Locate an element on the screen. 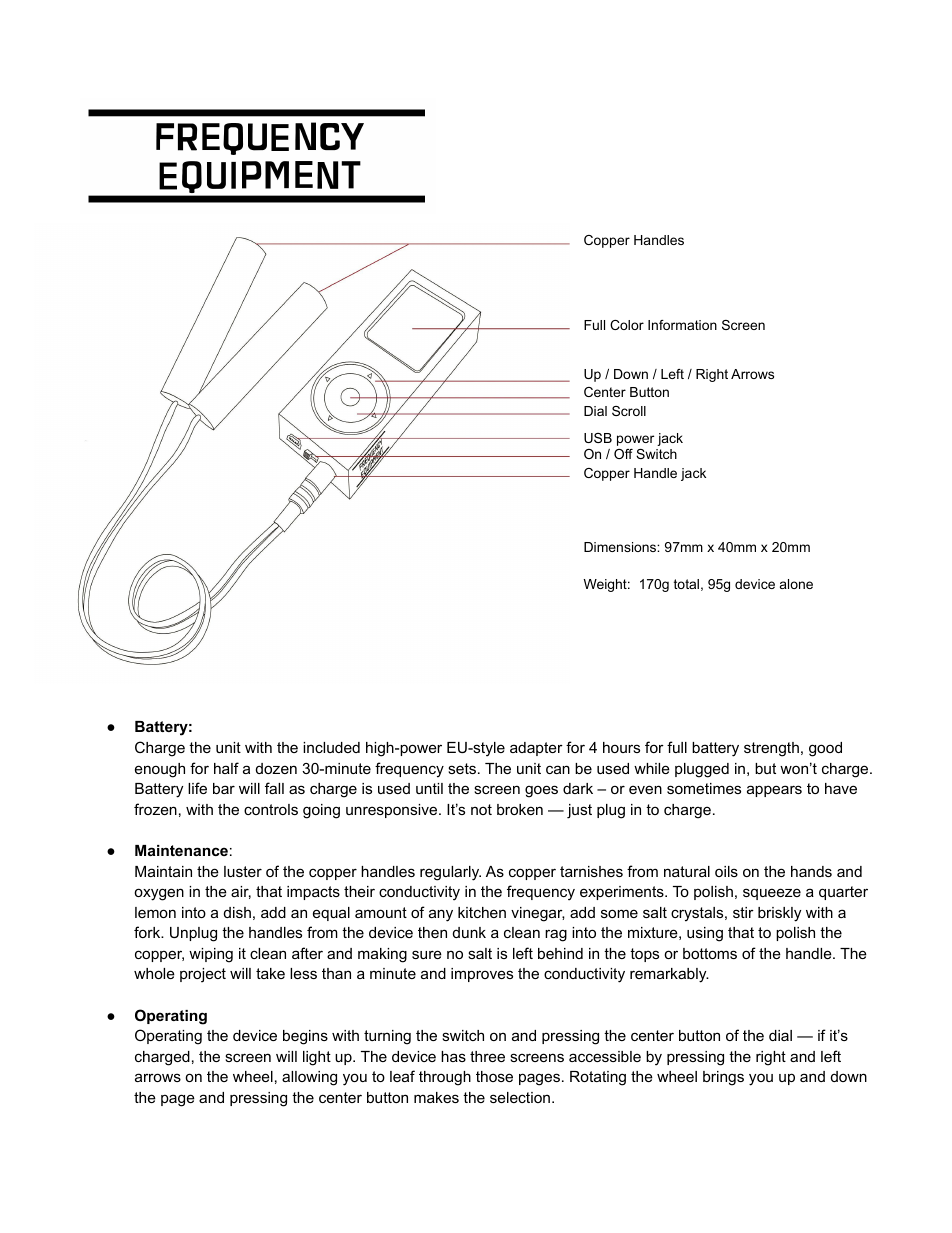 The width and height of the screenshot is (952, 1233). strength is located at coordinates (771, 749).
